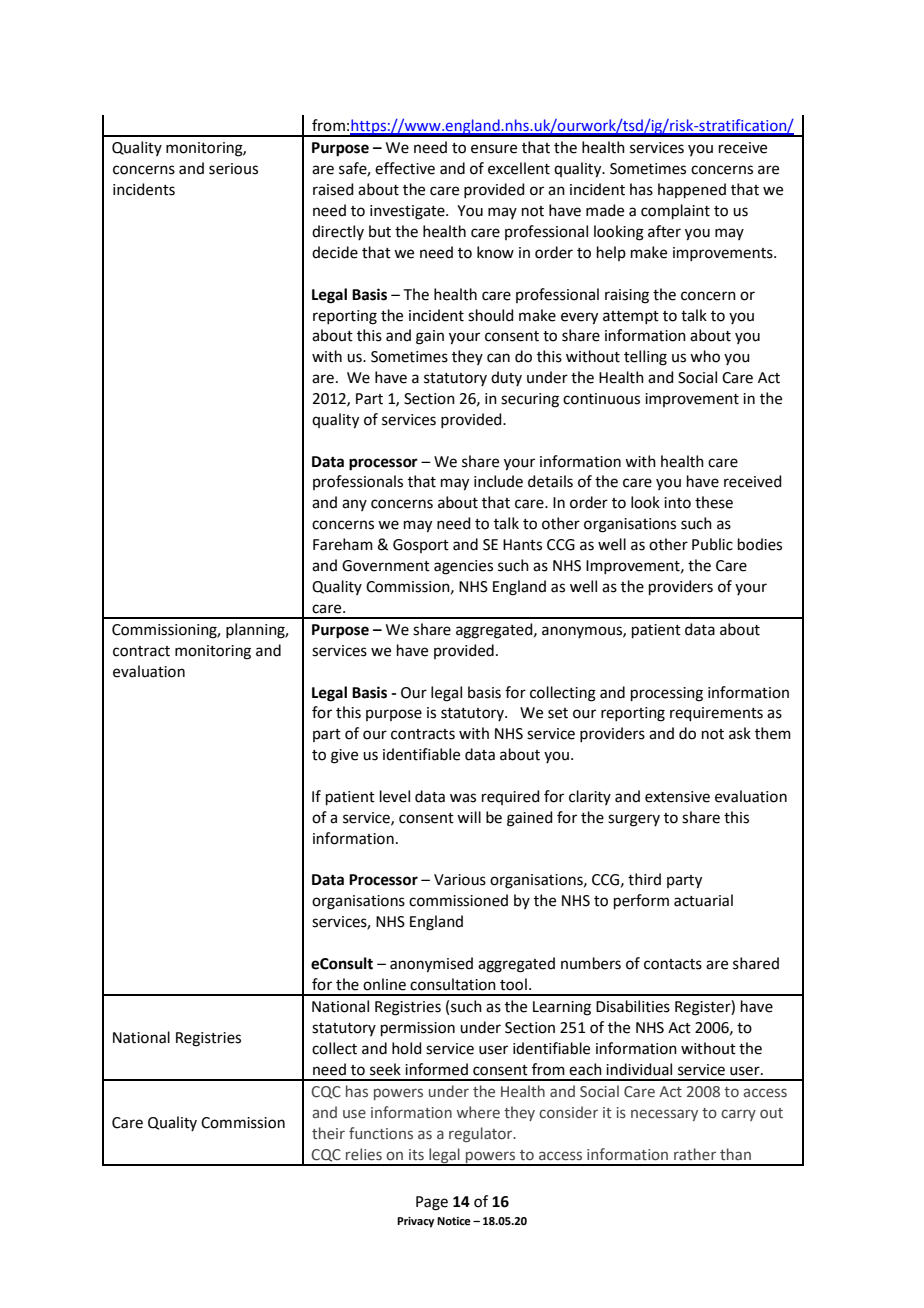 This image has height=1308, width=924. I want to click on any, so click(354, 505).
